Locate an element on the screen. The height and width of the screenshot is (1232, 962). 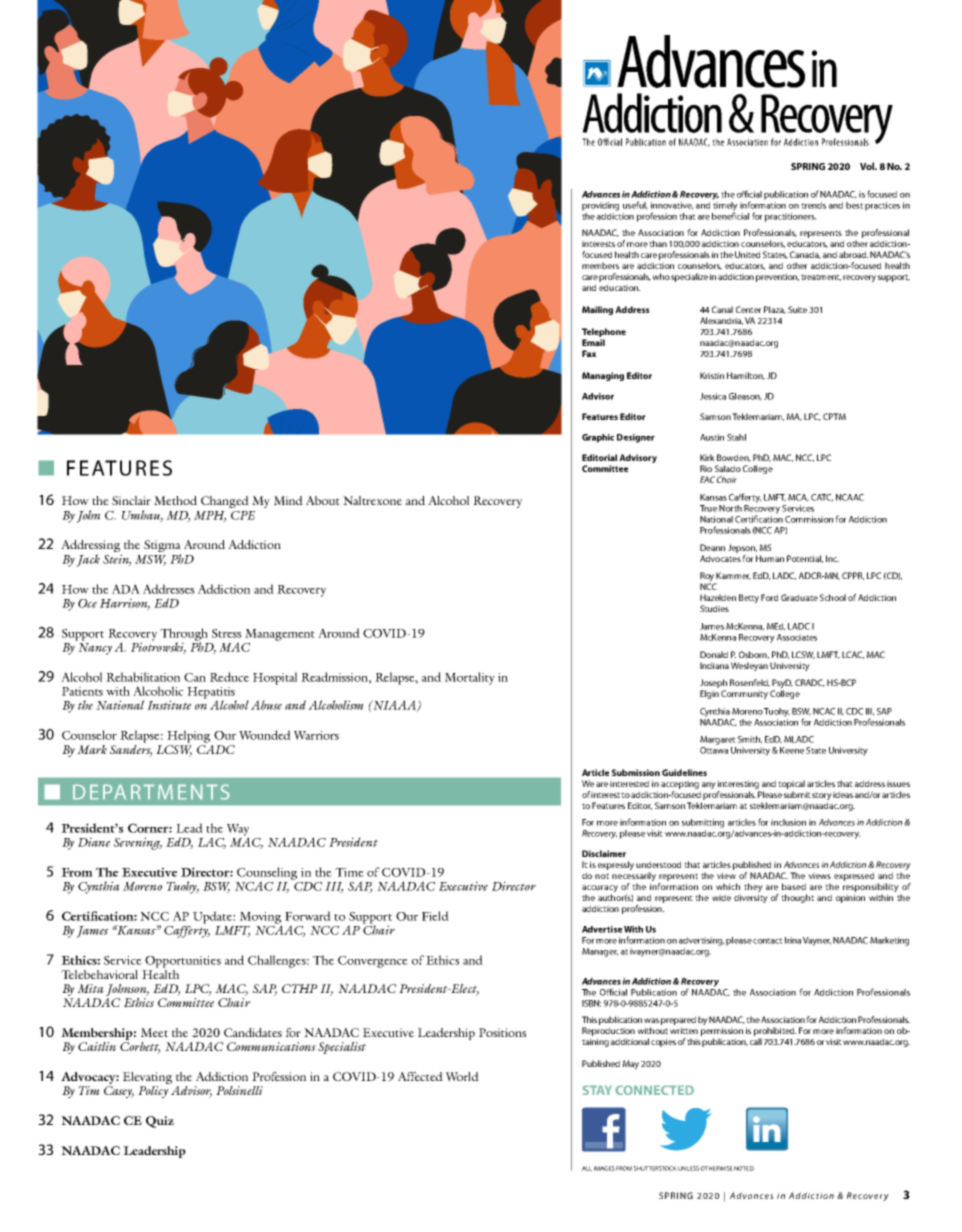
Stahl is located at coordinates (736, 437).
